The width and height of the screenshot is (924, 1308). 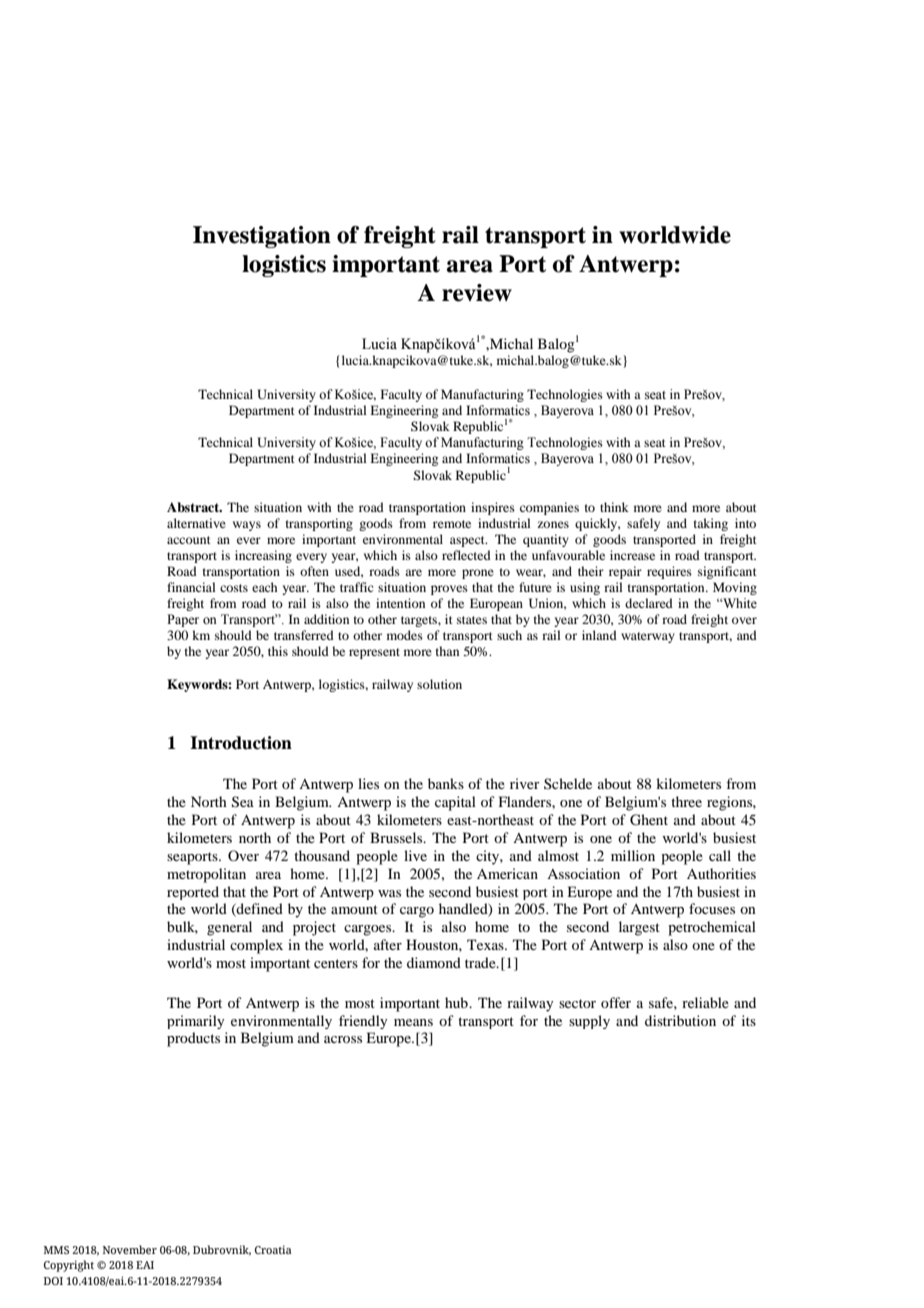 I want to click on Investigation, so click(x=262, y=237).
